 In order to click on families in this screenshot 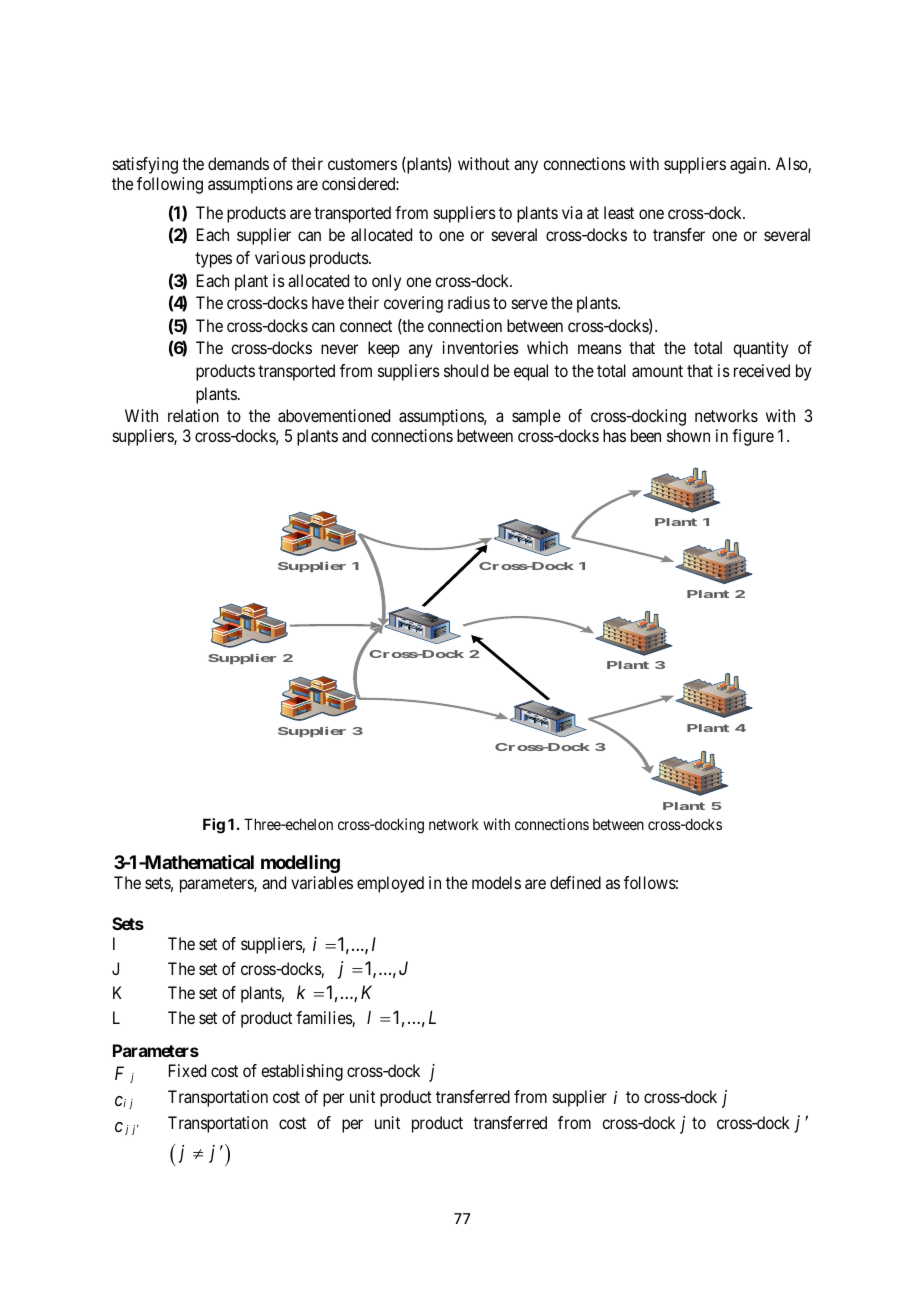, I will do `click(324, 1019)`.
